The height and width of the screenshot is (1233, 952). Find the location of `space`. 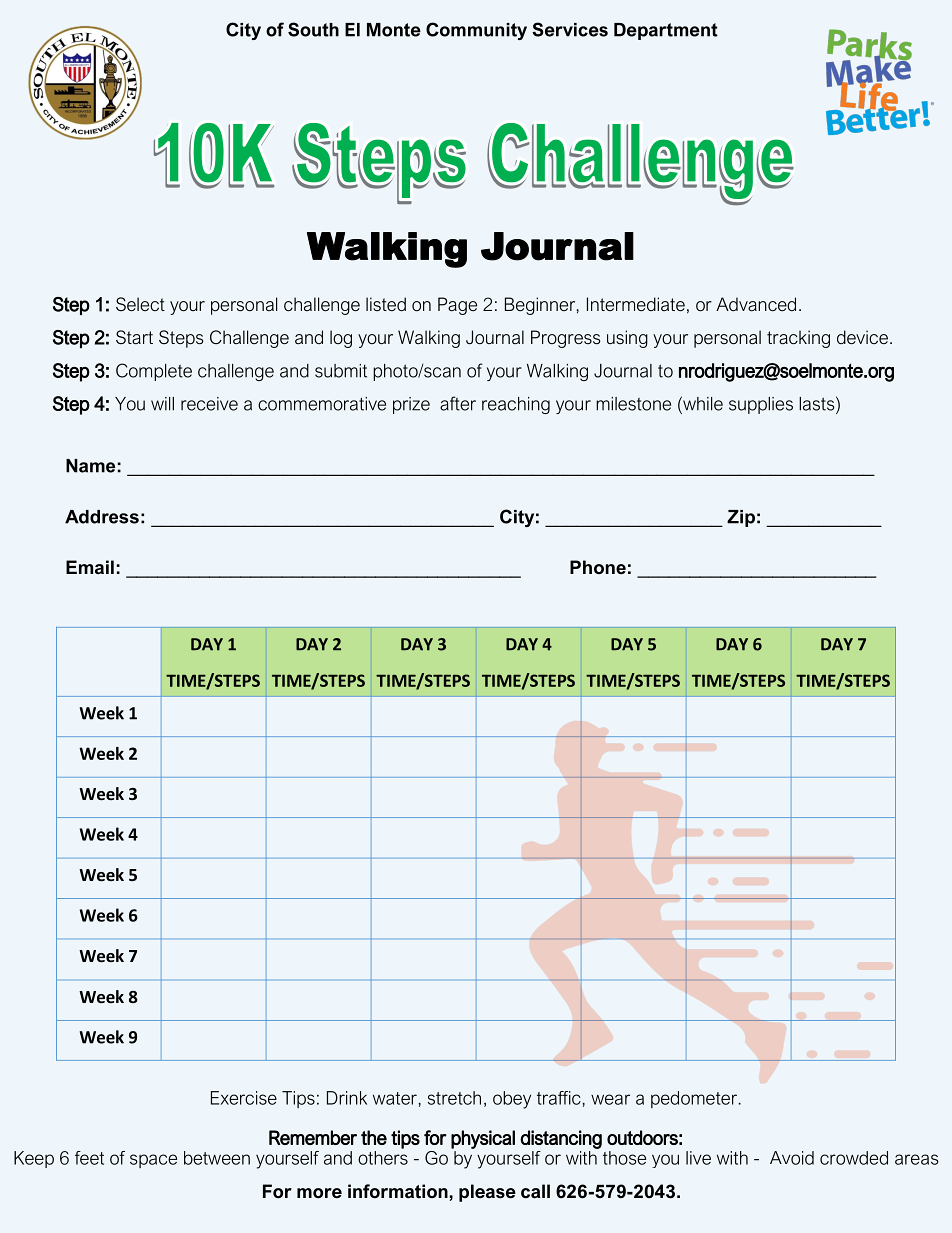

space is located at coordinates (153, 1161).
